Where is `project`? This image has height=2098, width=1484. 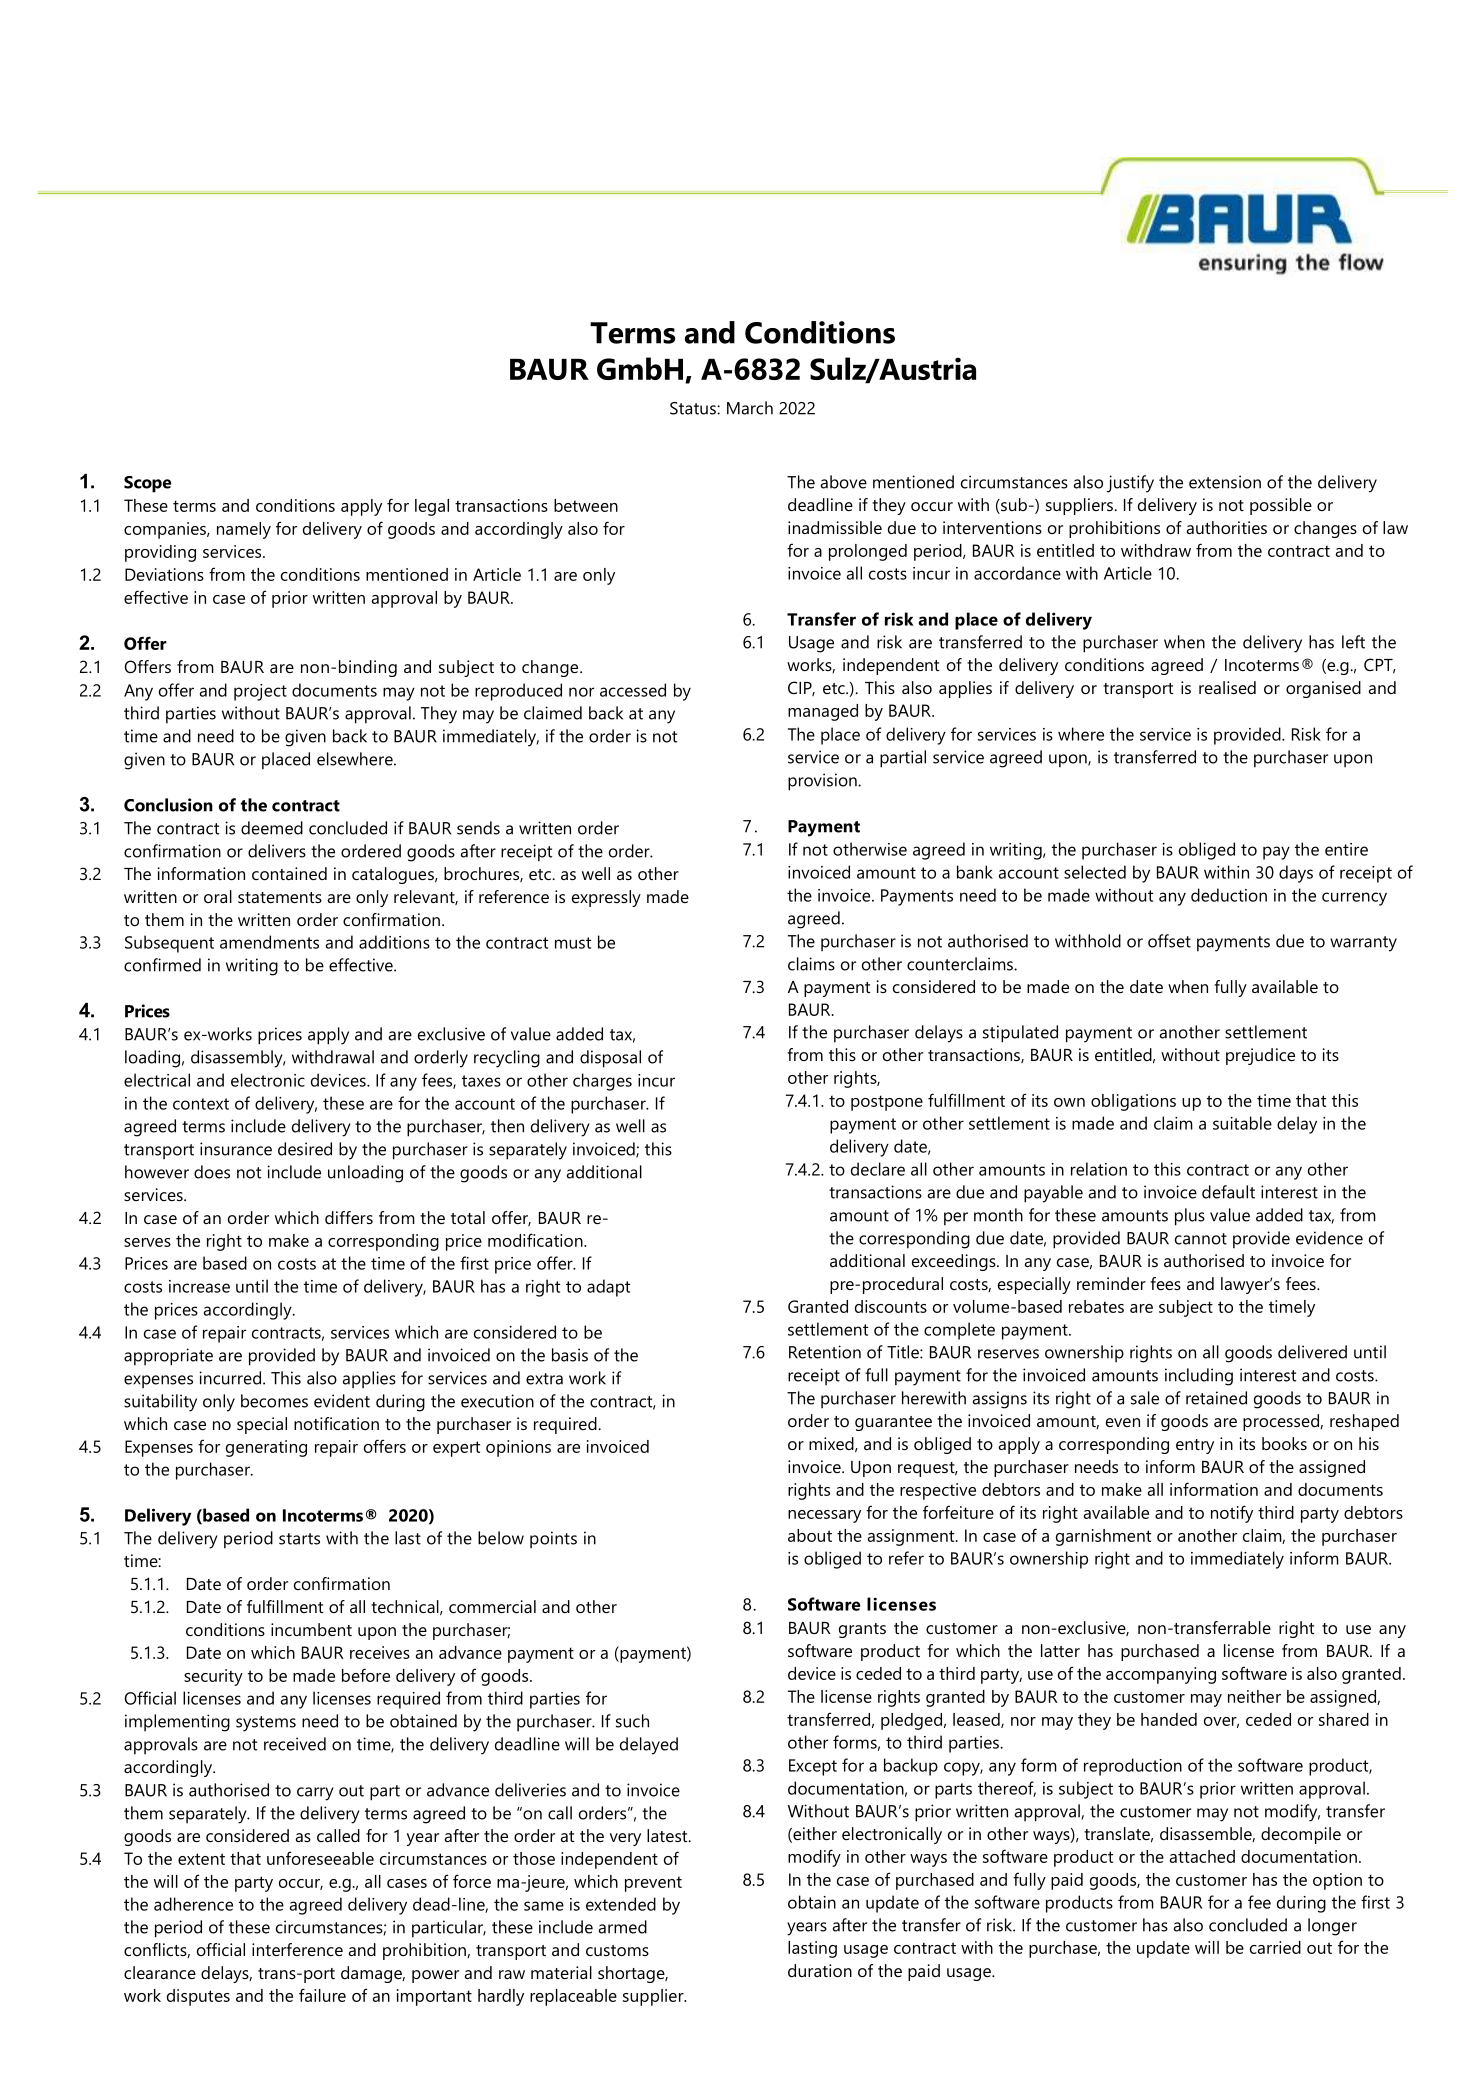 project is located at coordinates (260, 692).
